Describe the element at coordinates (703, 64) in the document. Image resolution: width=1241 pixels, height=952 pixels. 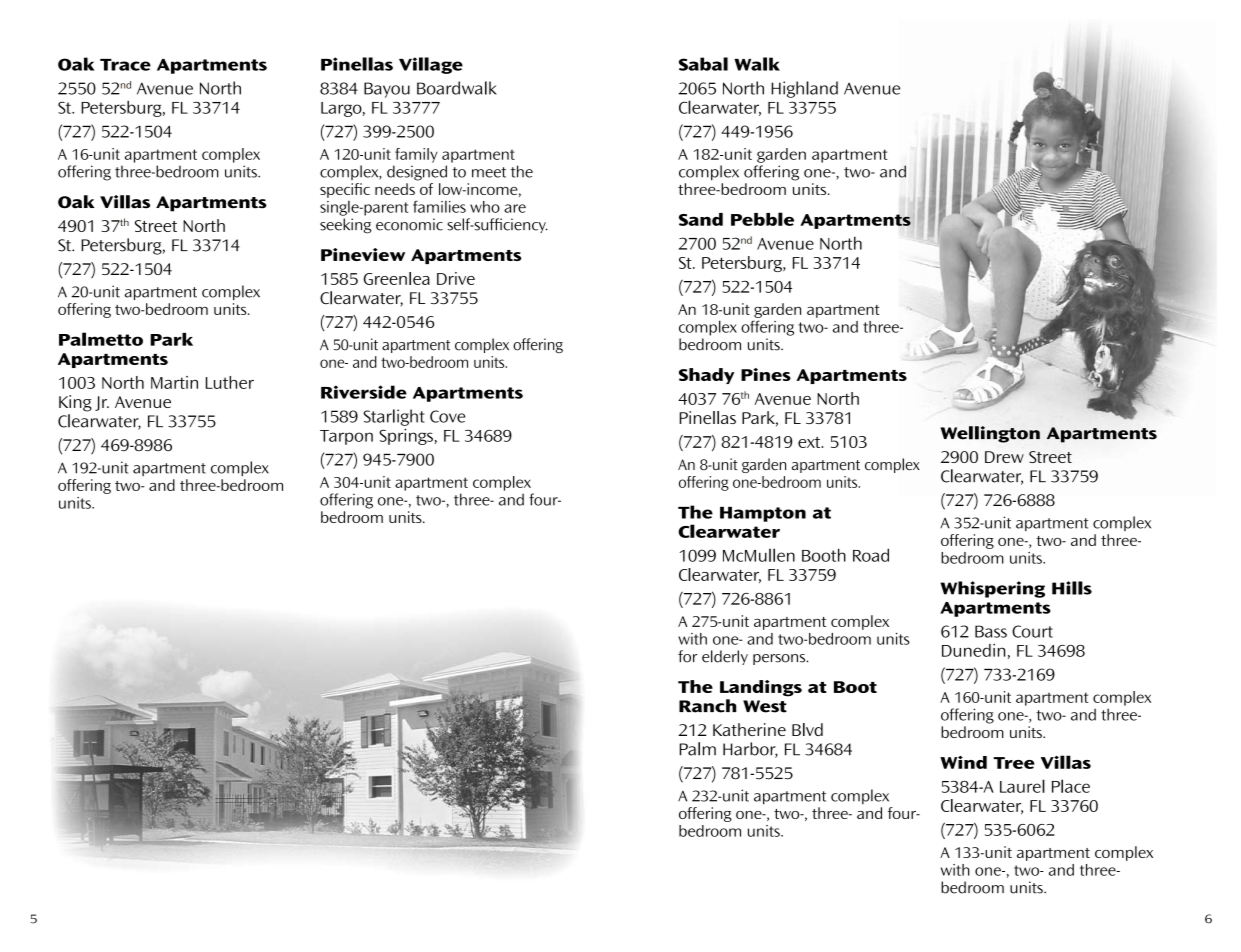
I see `Sabal` at that location.
